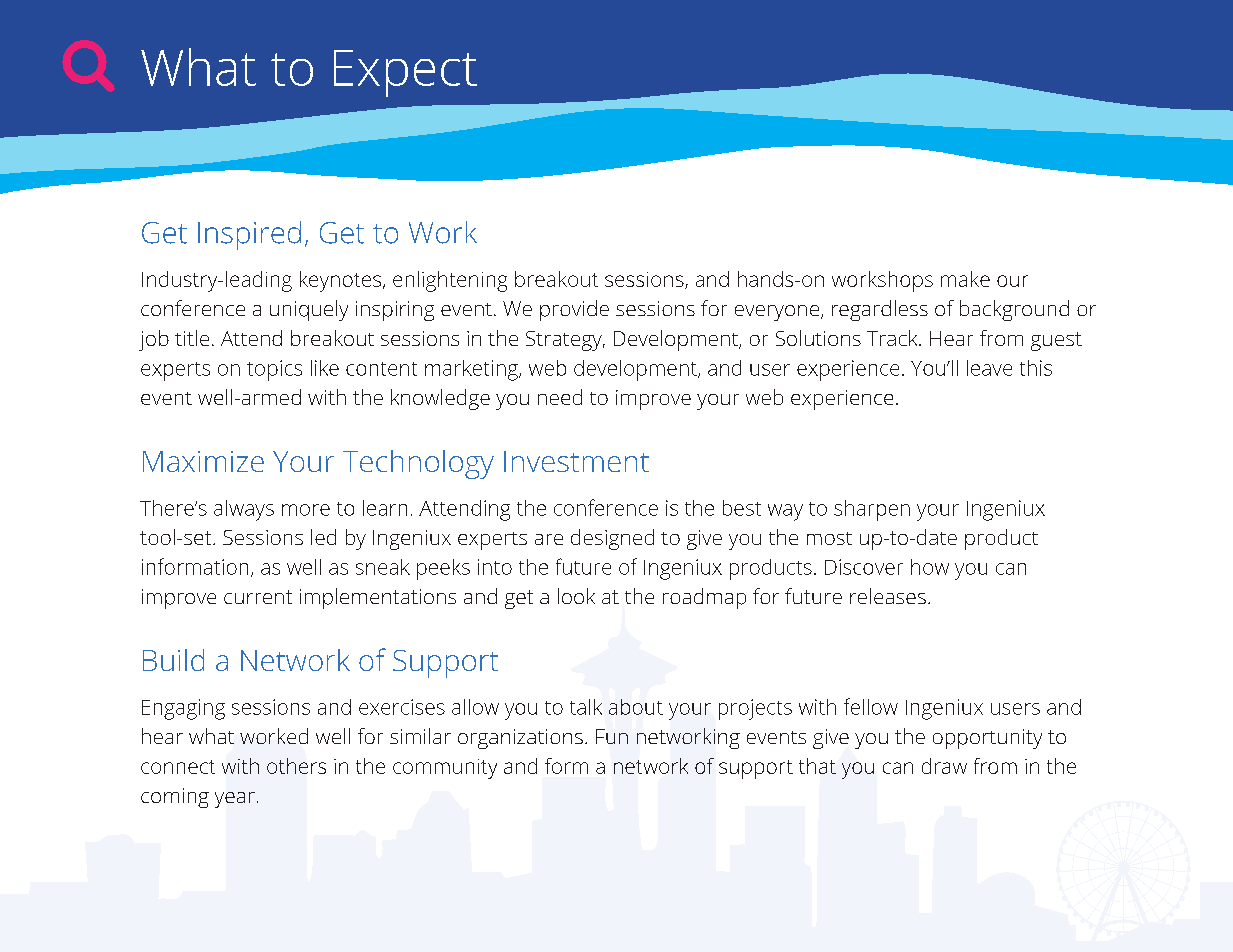 The height and width of the screenshot is (952, 1233). I want to click on uniquely, so click(309, 310).
